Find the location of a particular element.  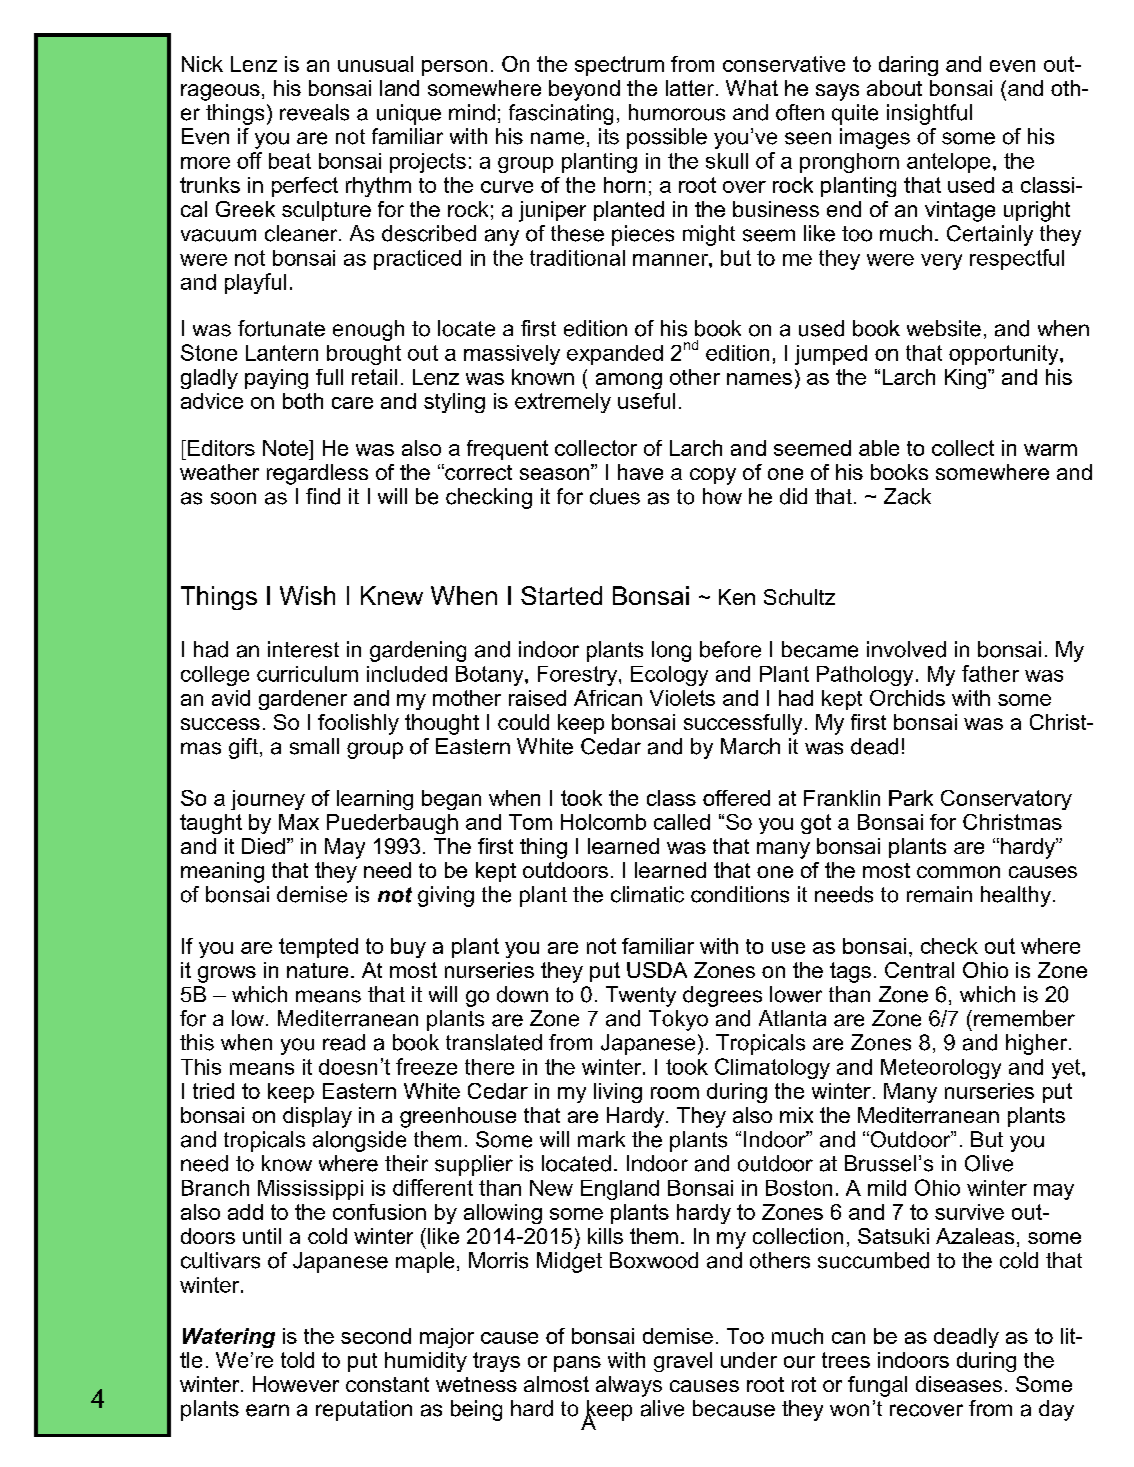

told is located at coordinates (297, 1360).
